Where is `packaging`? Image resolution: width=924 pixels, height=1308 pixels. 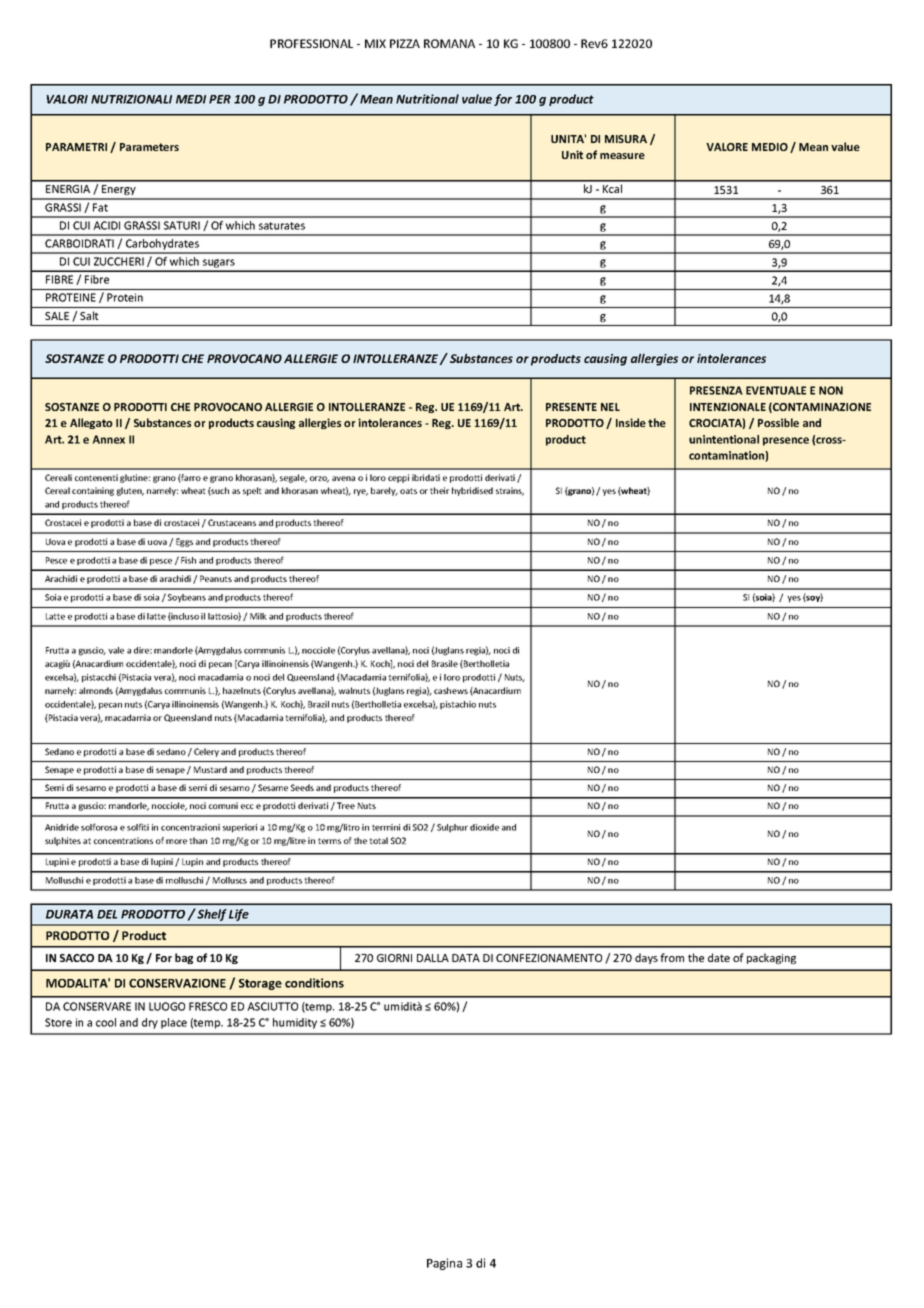 packaging is located at coordinates (771, 958).
